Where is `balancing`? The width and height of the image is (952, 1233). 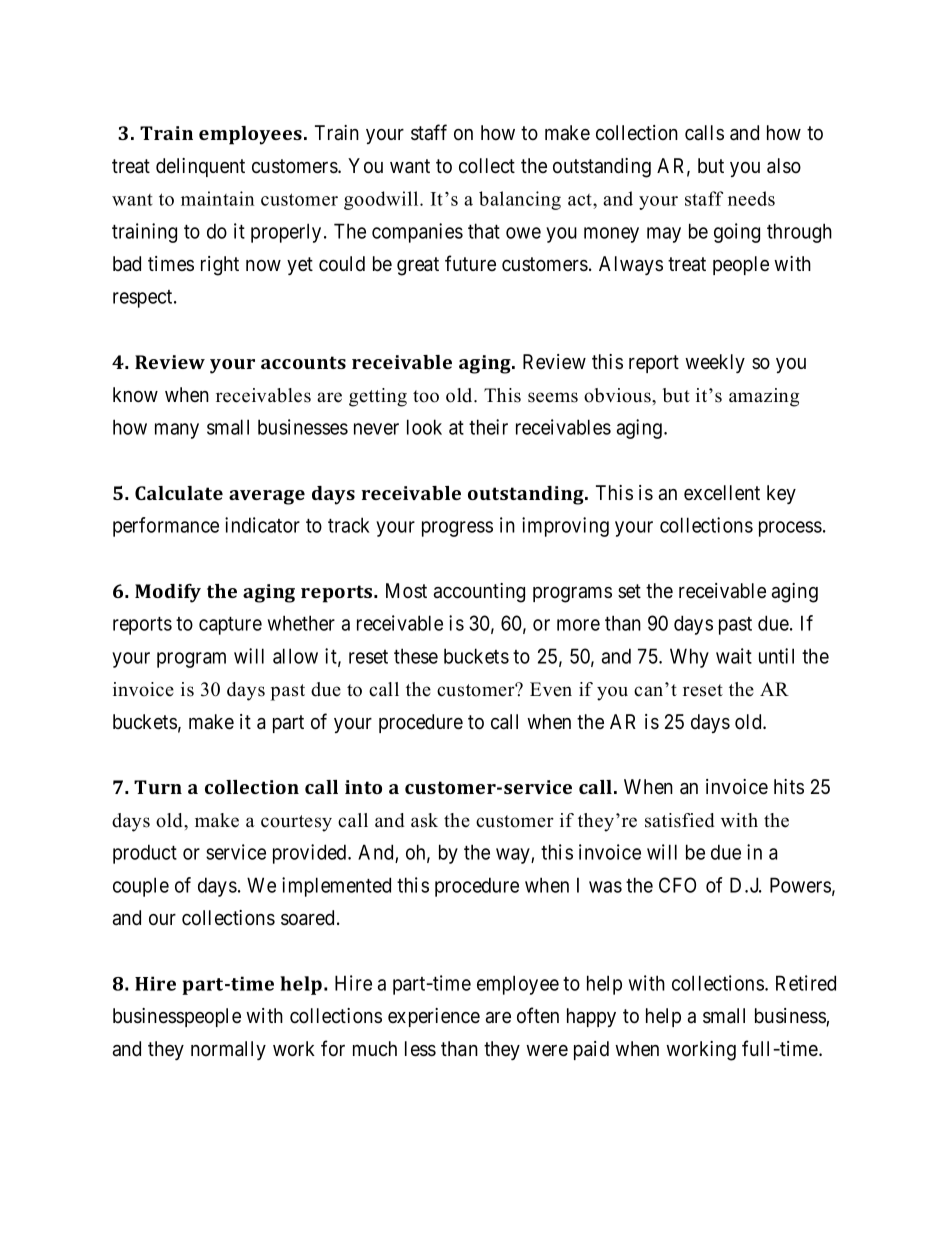 balancing is located at coordinates (520, 200).
